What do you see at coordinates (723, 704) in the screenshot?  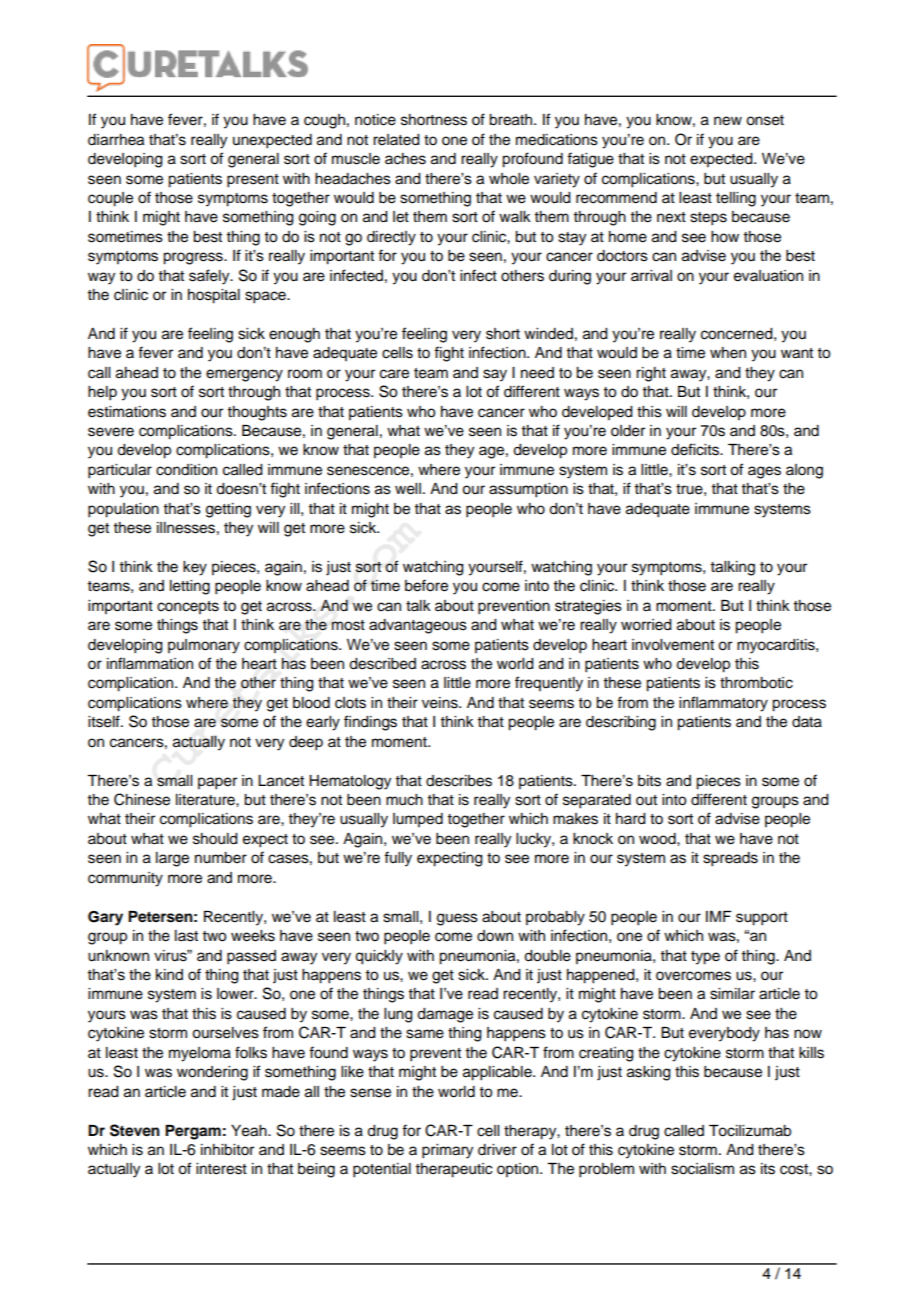 I see `inflammatory` at bounding box center [723, 704].
